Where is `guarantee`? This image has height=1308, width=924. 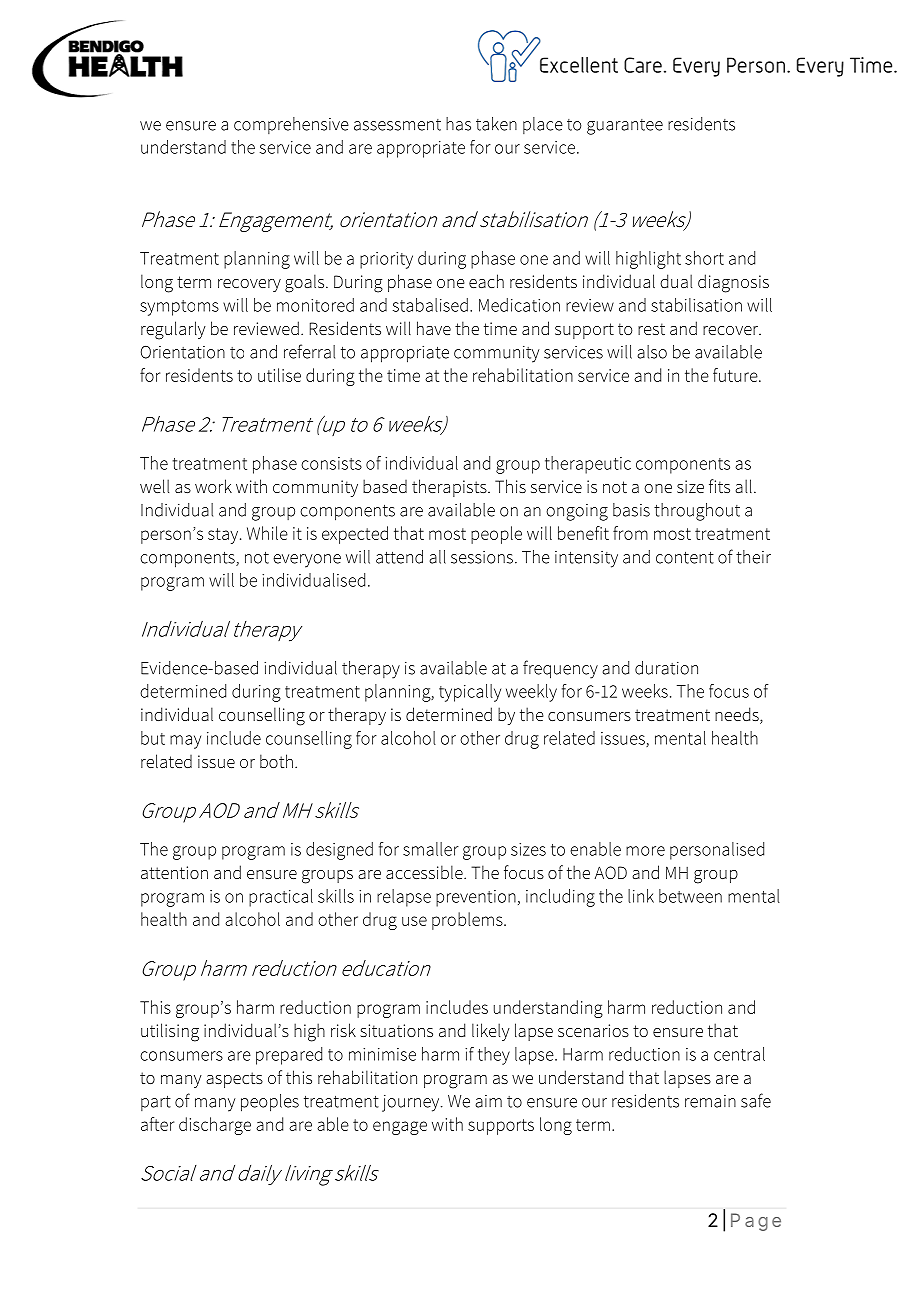
guarantee is located at coordinates (625, 127).
